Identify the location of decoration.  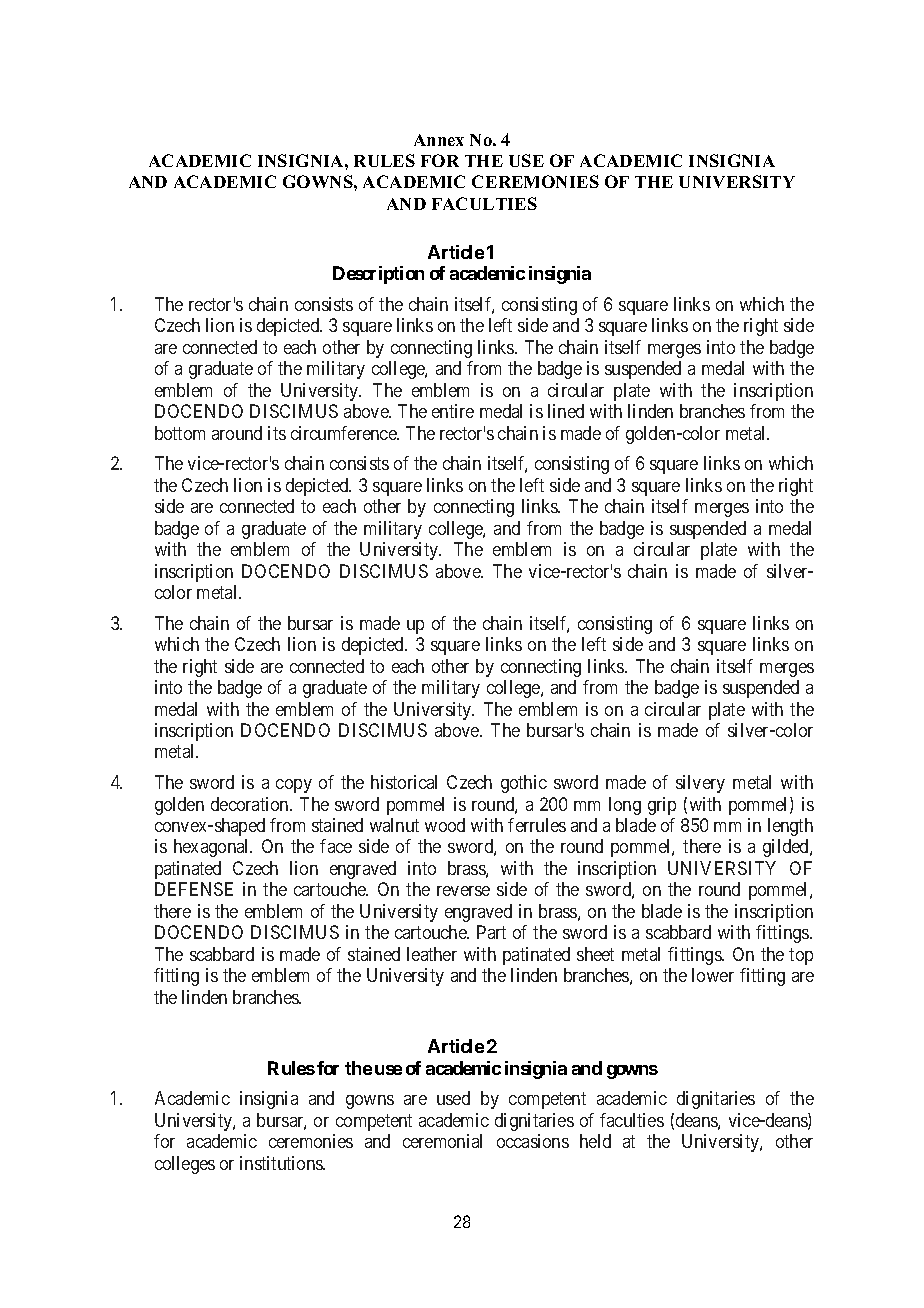
(251, 804).
